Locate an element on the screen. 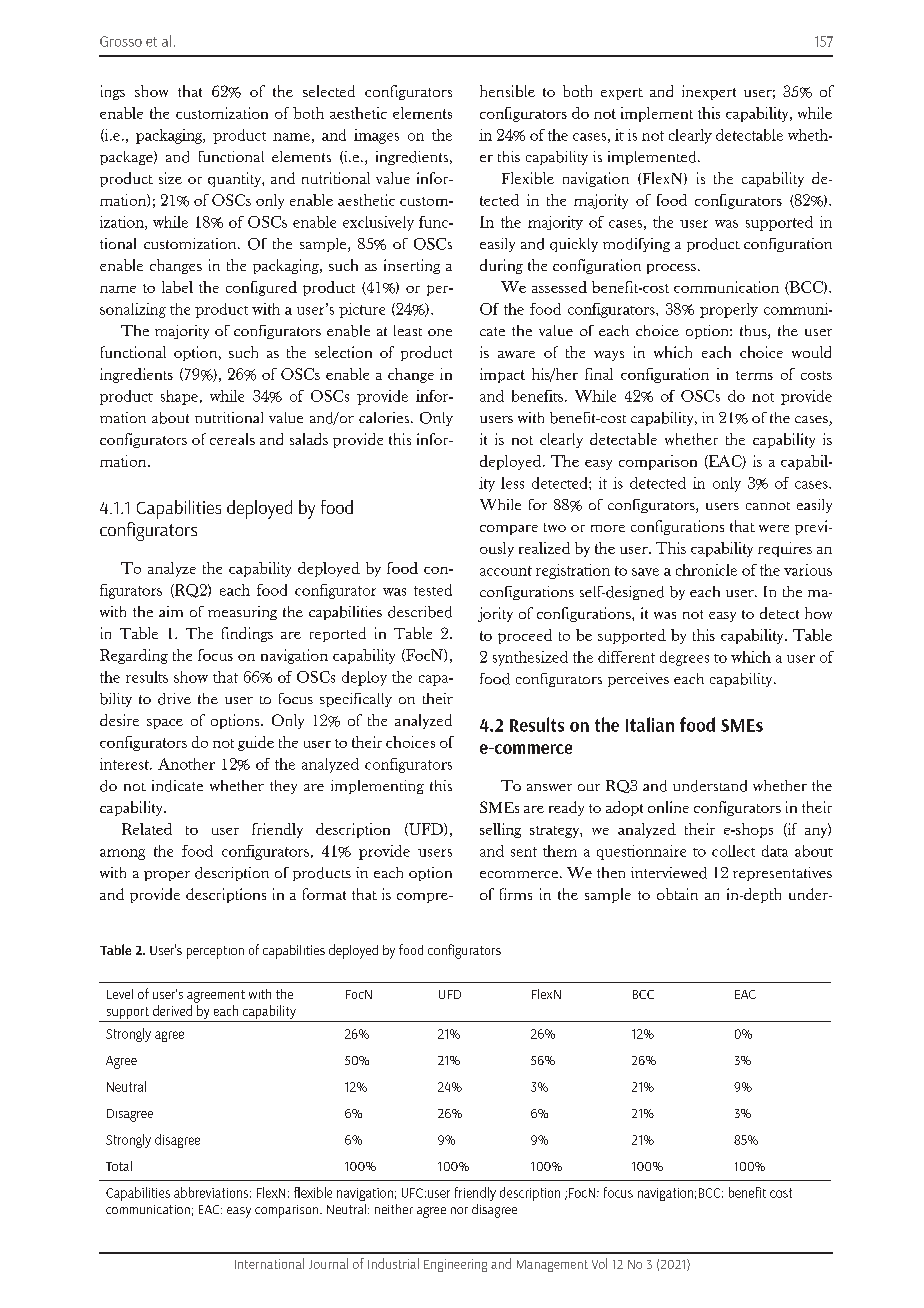 The width and height of the screenshot is (924, 1308). cereals is located at coordinates (232, 439).
